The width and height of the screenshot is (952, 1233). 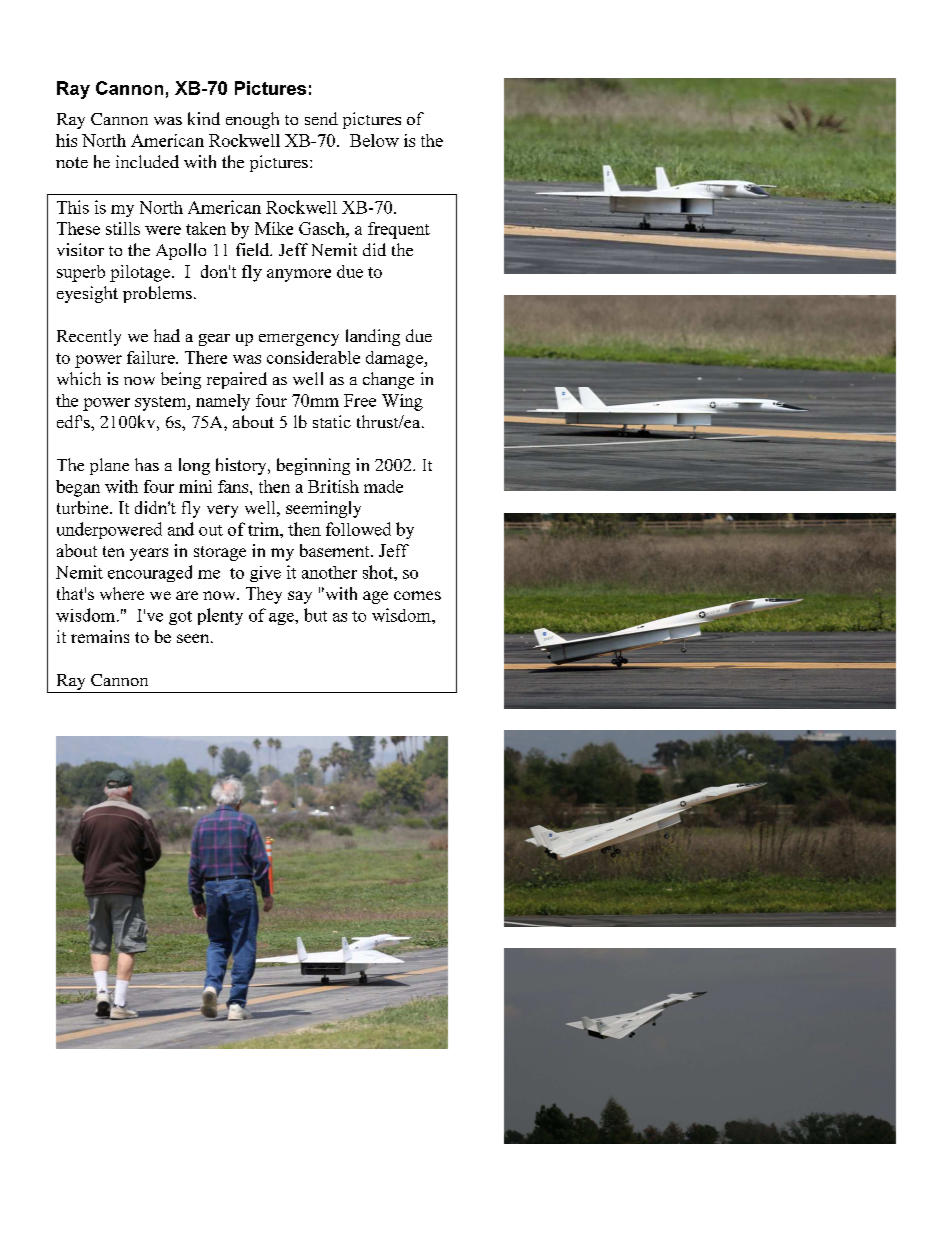 What do you see at coordinates (113, 551) in the screenshot?
I see `ten` at bounding box center [113, 551].
